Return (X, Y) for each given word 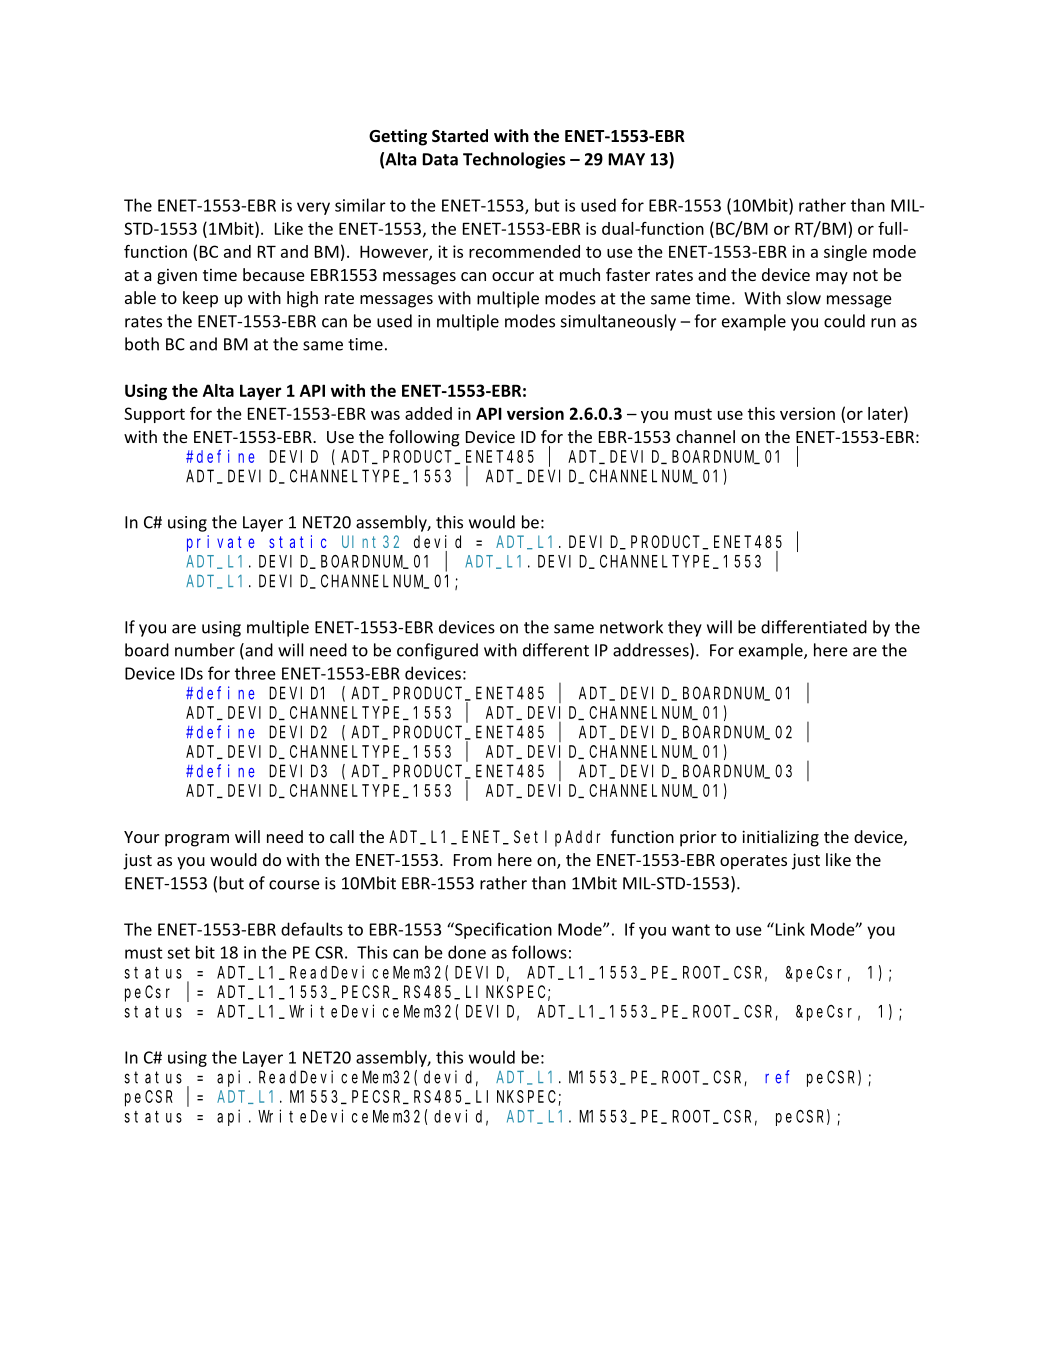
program (197, 840)
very (313, 208)
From (473, 860)
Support (154, 415)
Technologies (514, 160)
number (205, 650)
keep (200, 299)
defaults (312, 929)
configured (437, 651)
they (685, 628)
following (424, 438)
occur (513, 276)
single (845, 253)
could (844, 321)
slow (804, 298)
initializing (780, 838)
